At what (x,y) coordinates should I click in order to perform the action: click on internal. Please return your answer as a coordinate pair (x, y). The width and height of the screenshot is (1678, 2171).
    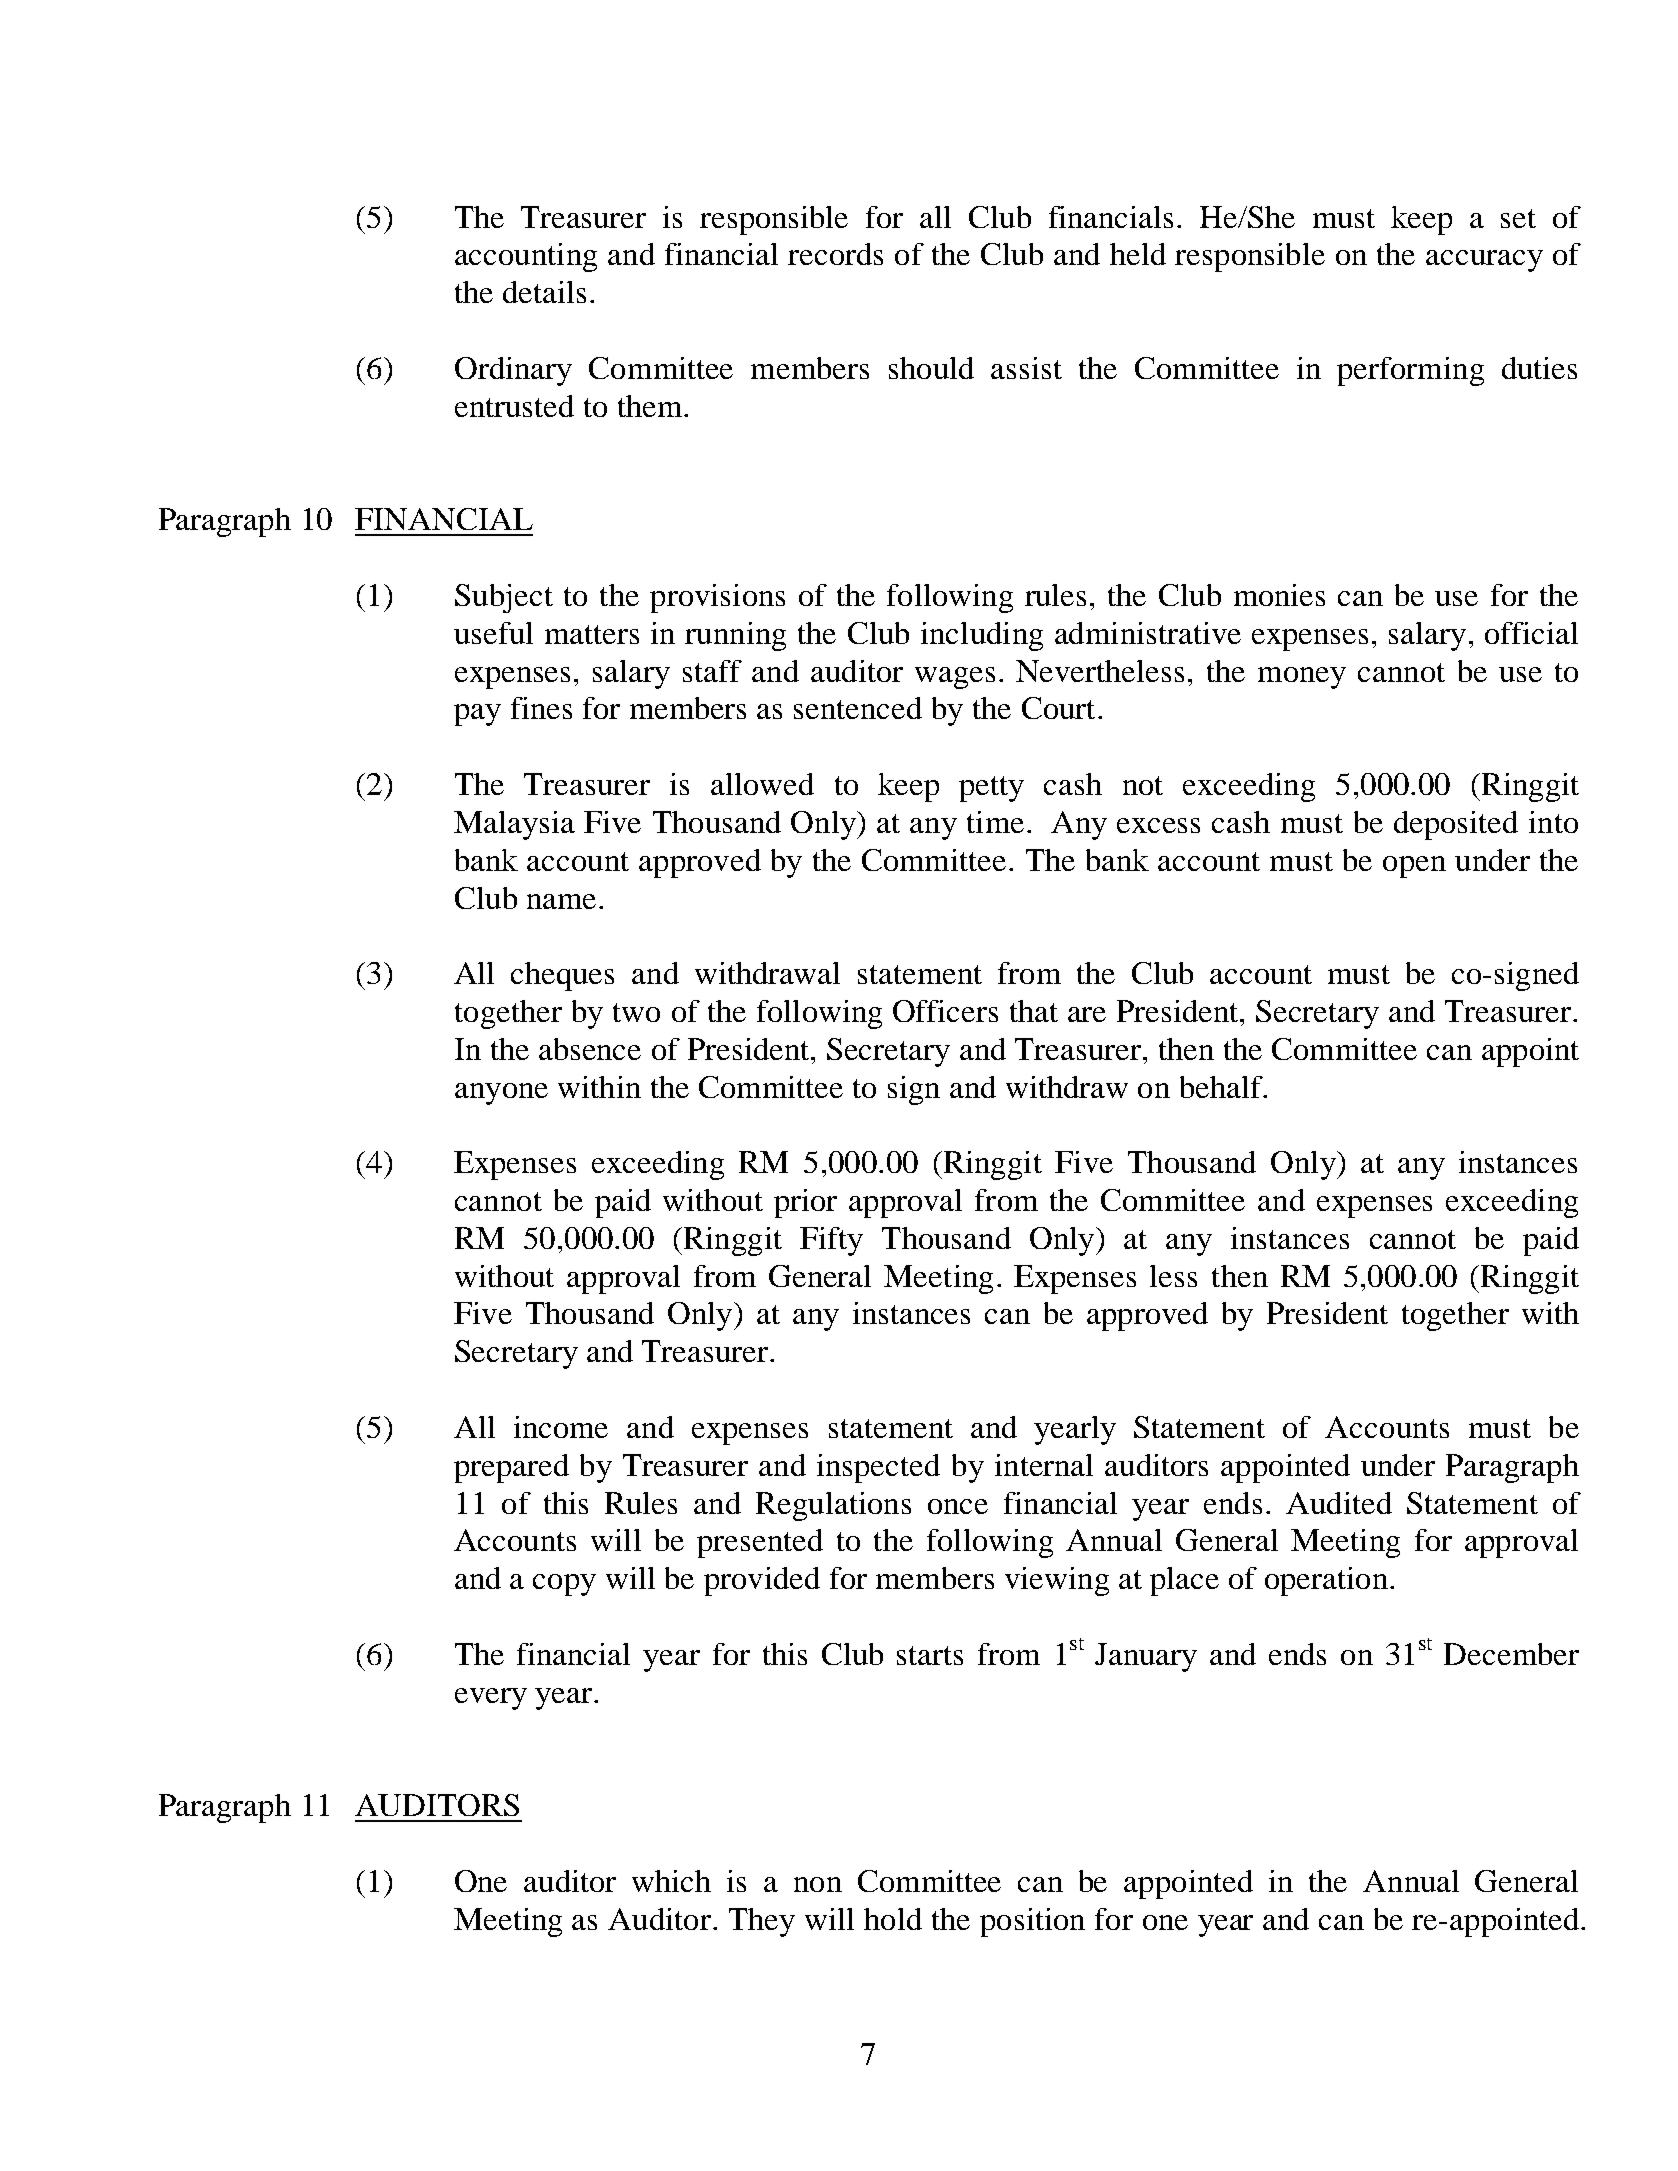
    Looking at the image, I should click on (1044, 1465).
